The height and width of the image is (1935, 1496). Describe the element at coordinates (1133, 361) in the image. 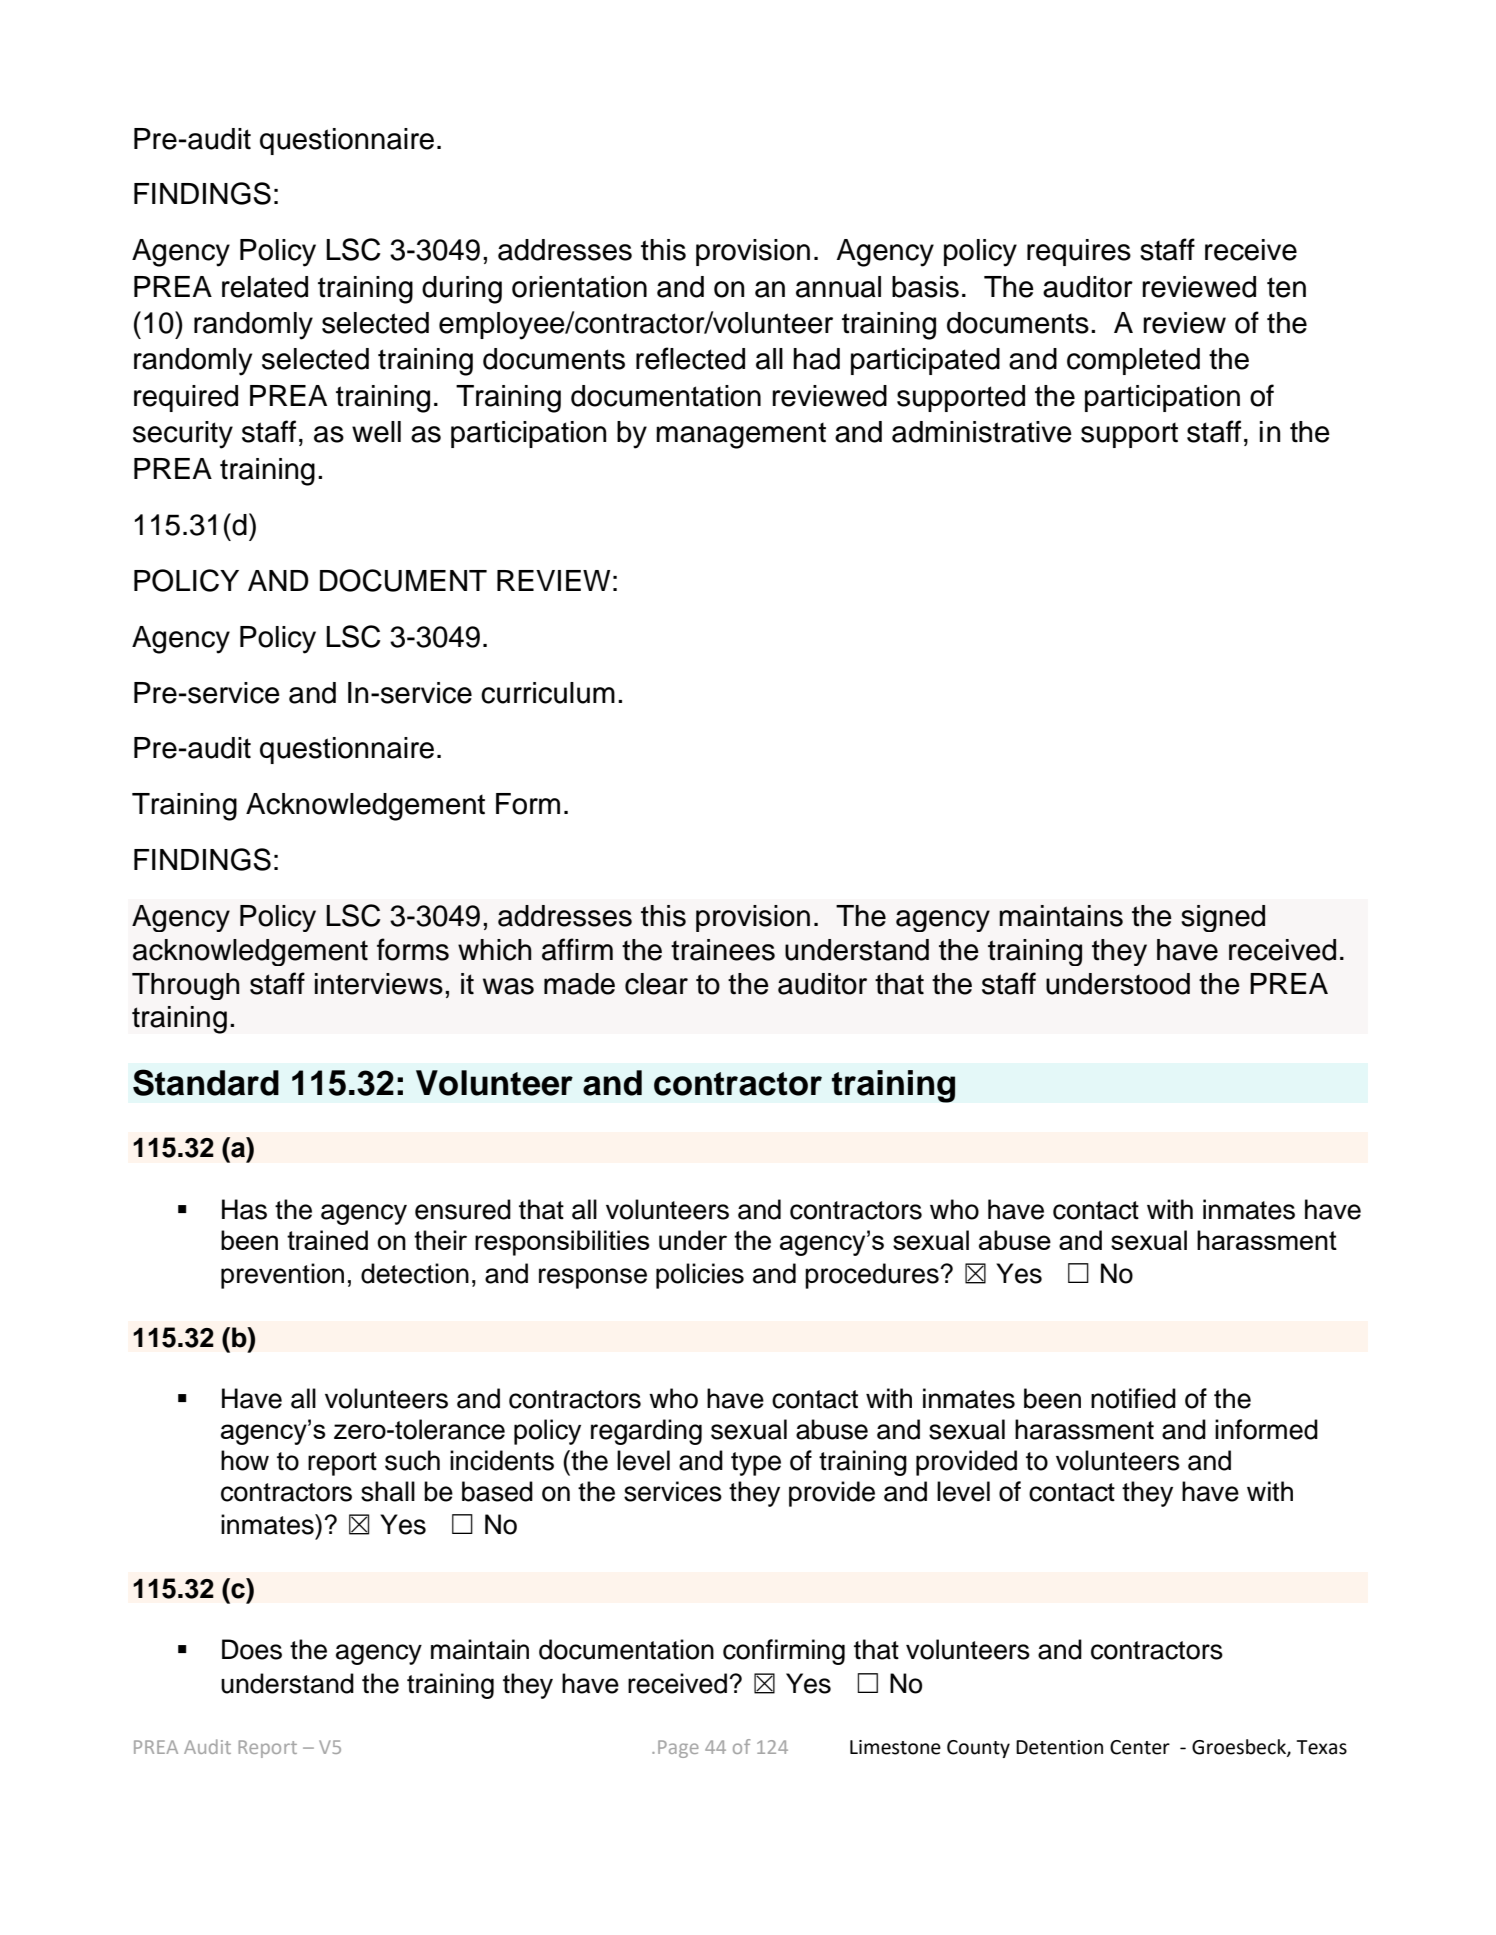

I see `completed` at that location.
